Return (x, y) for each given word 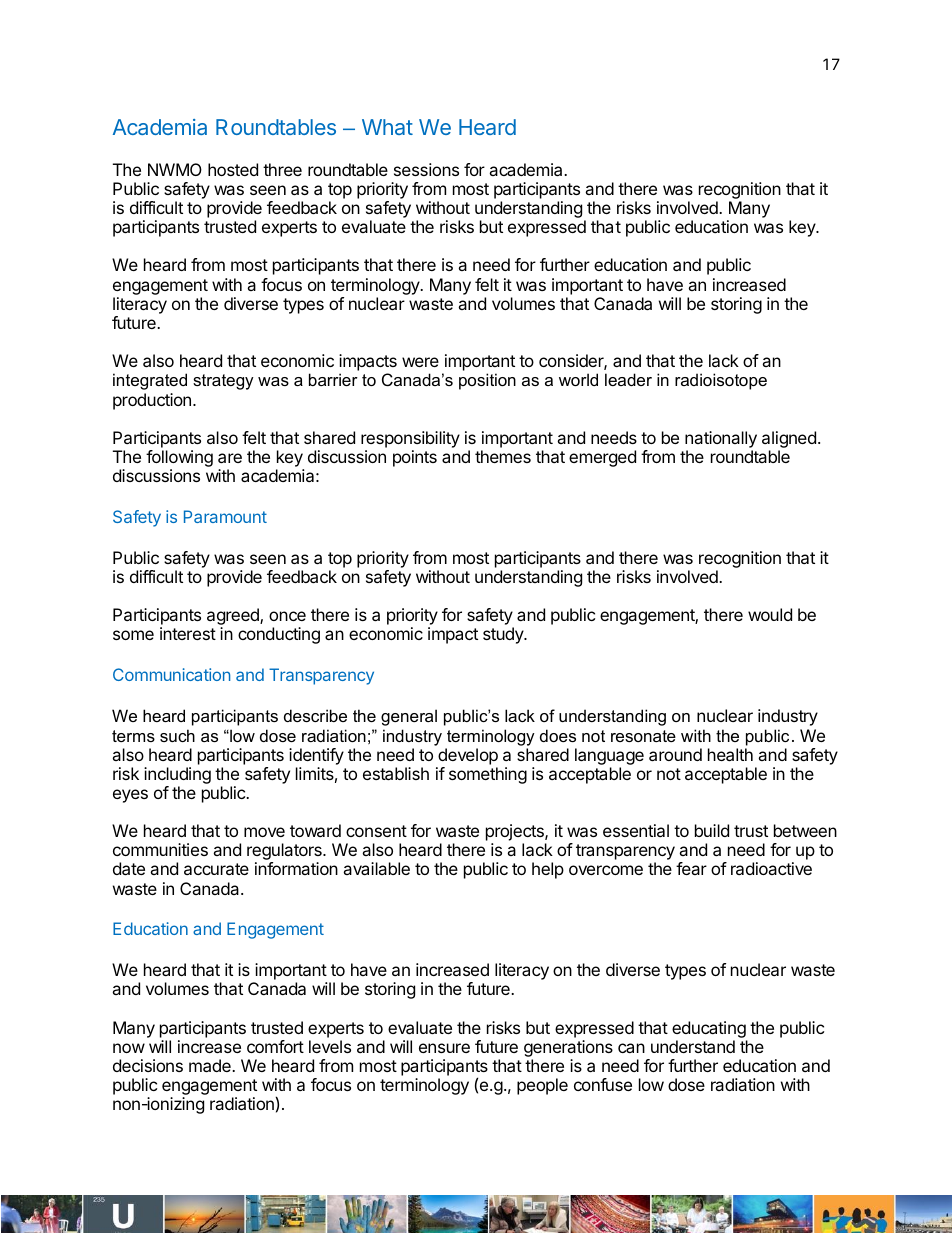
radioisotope (721, 381)
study (504, 635)
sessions (426, 169)
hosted (233, 169)
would (770, 614)
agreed (234, 618)
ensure (444, 1048)
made (211, 1065)
